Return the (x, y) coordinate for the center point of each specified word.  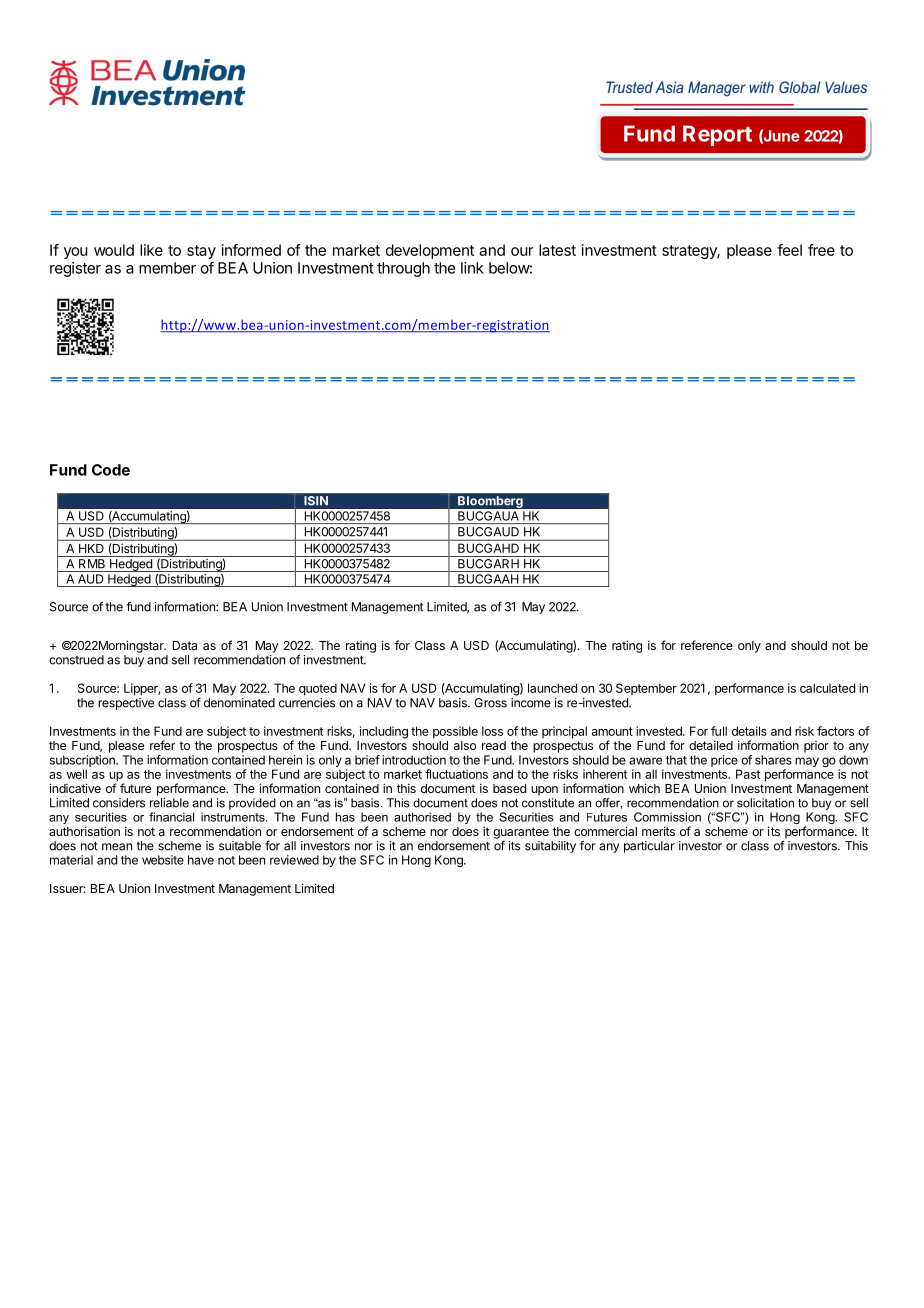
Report (717, 135)
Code (111, 470)
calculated (827, 688)
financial (171, 817)
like (151, 250)
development (430, 251)
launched (552, 688)
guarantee (521, 833)
